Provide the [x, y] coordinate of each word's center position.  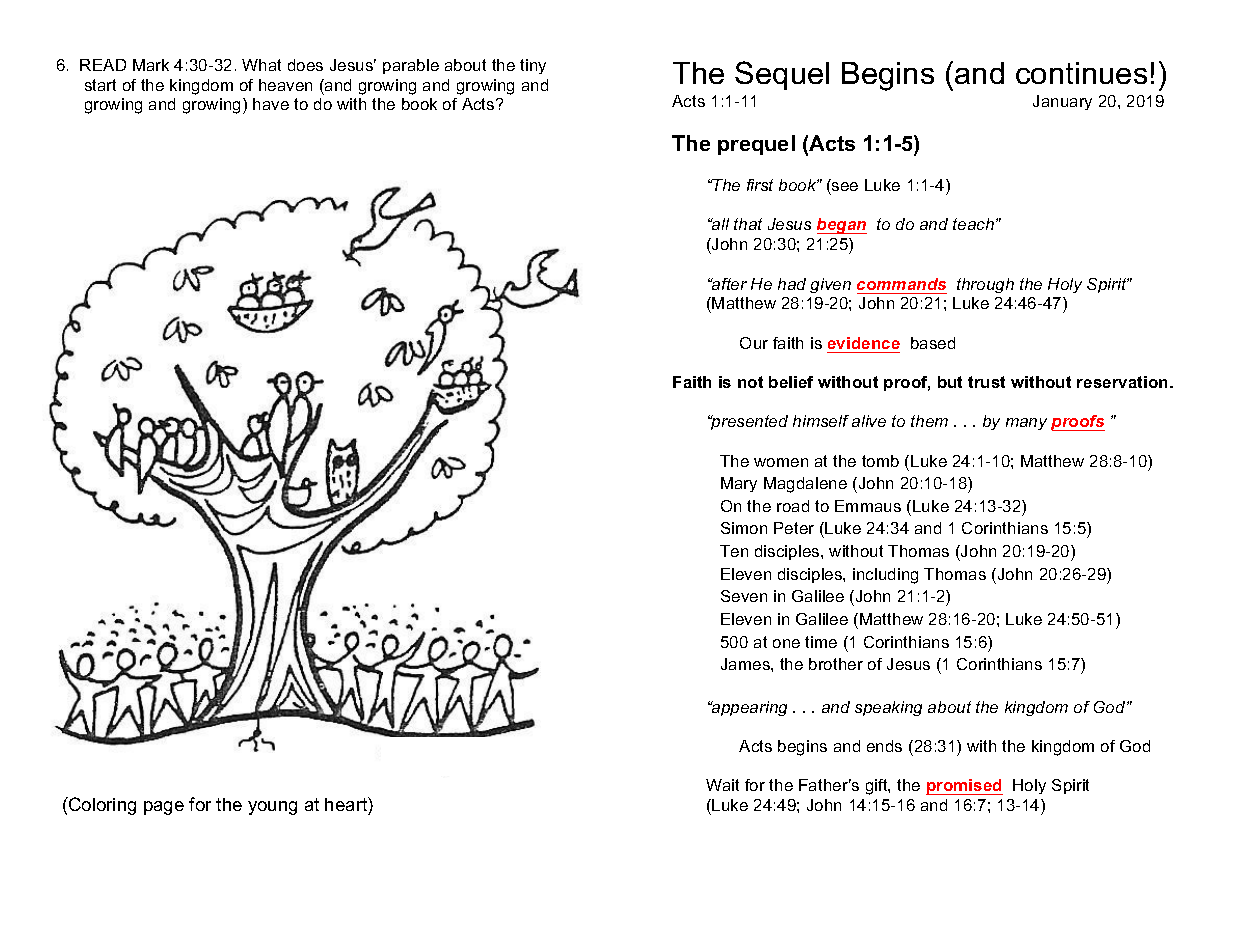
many [1026, 424]
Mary [739, 484]
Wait [722, 785]
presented [748, 422]
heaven [285, 85]
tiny [533, 66]
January [1062, 102]
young [272, 808]
